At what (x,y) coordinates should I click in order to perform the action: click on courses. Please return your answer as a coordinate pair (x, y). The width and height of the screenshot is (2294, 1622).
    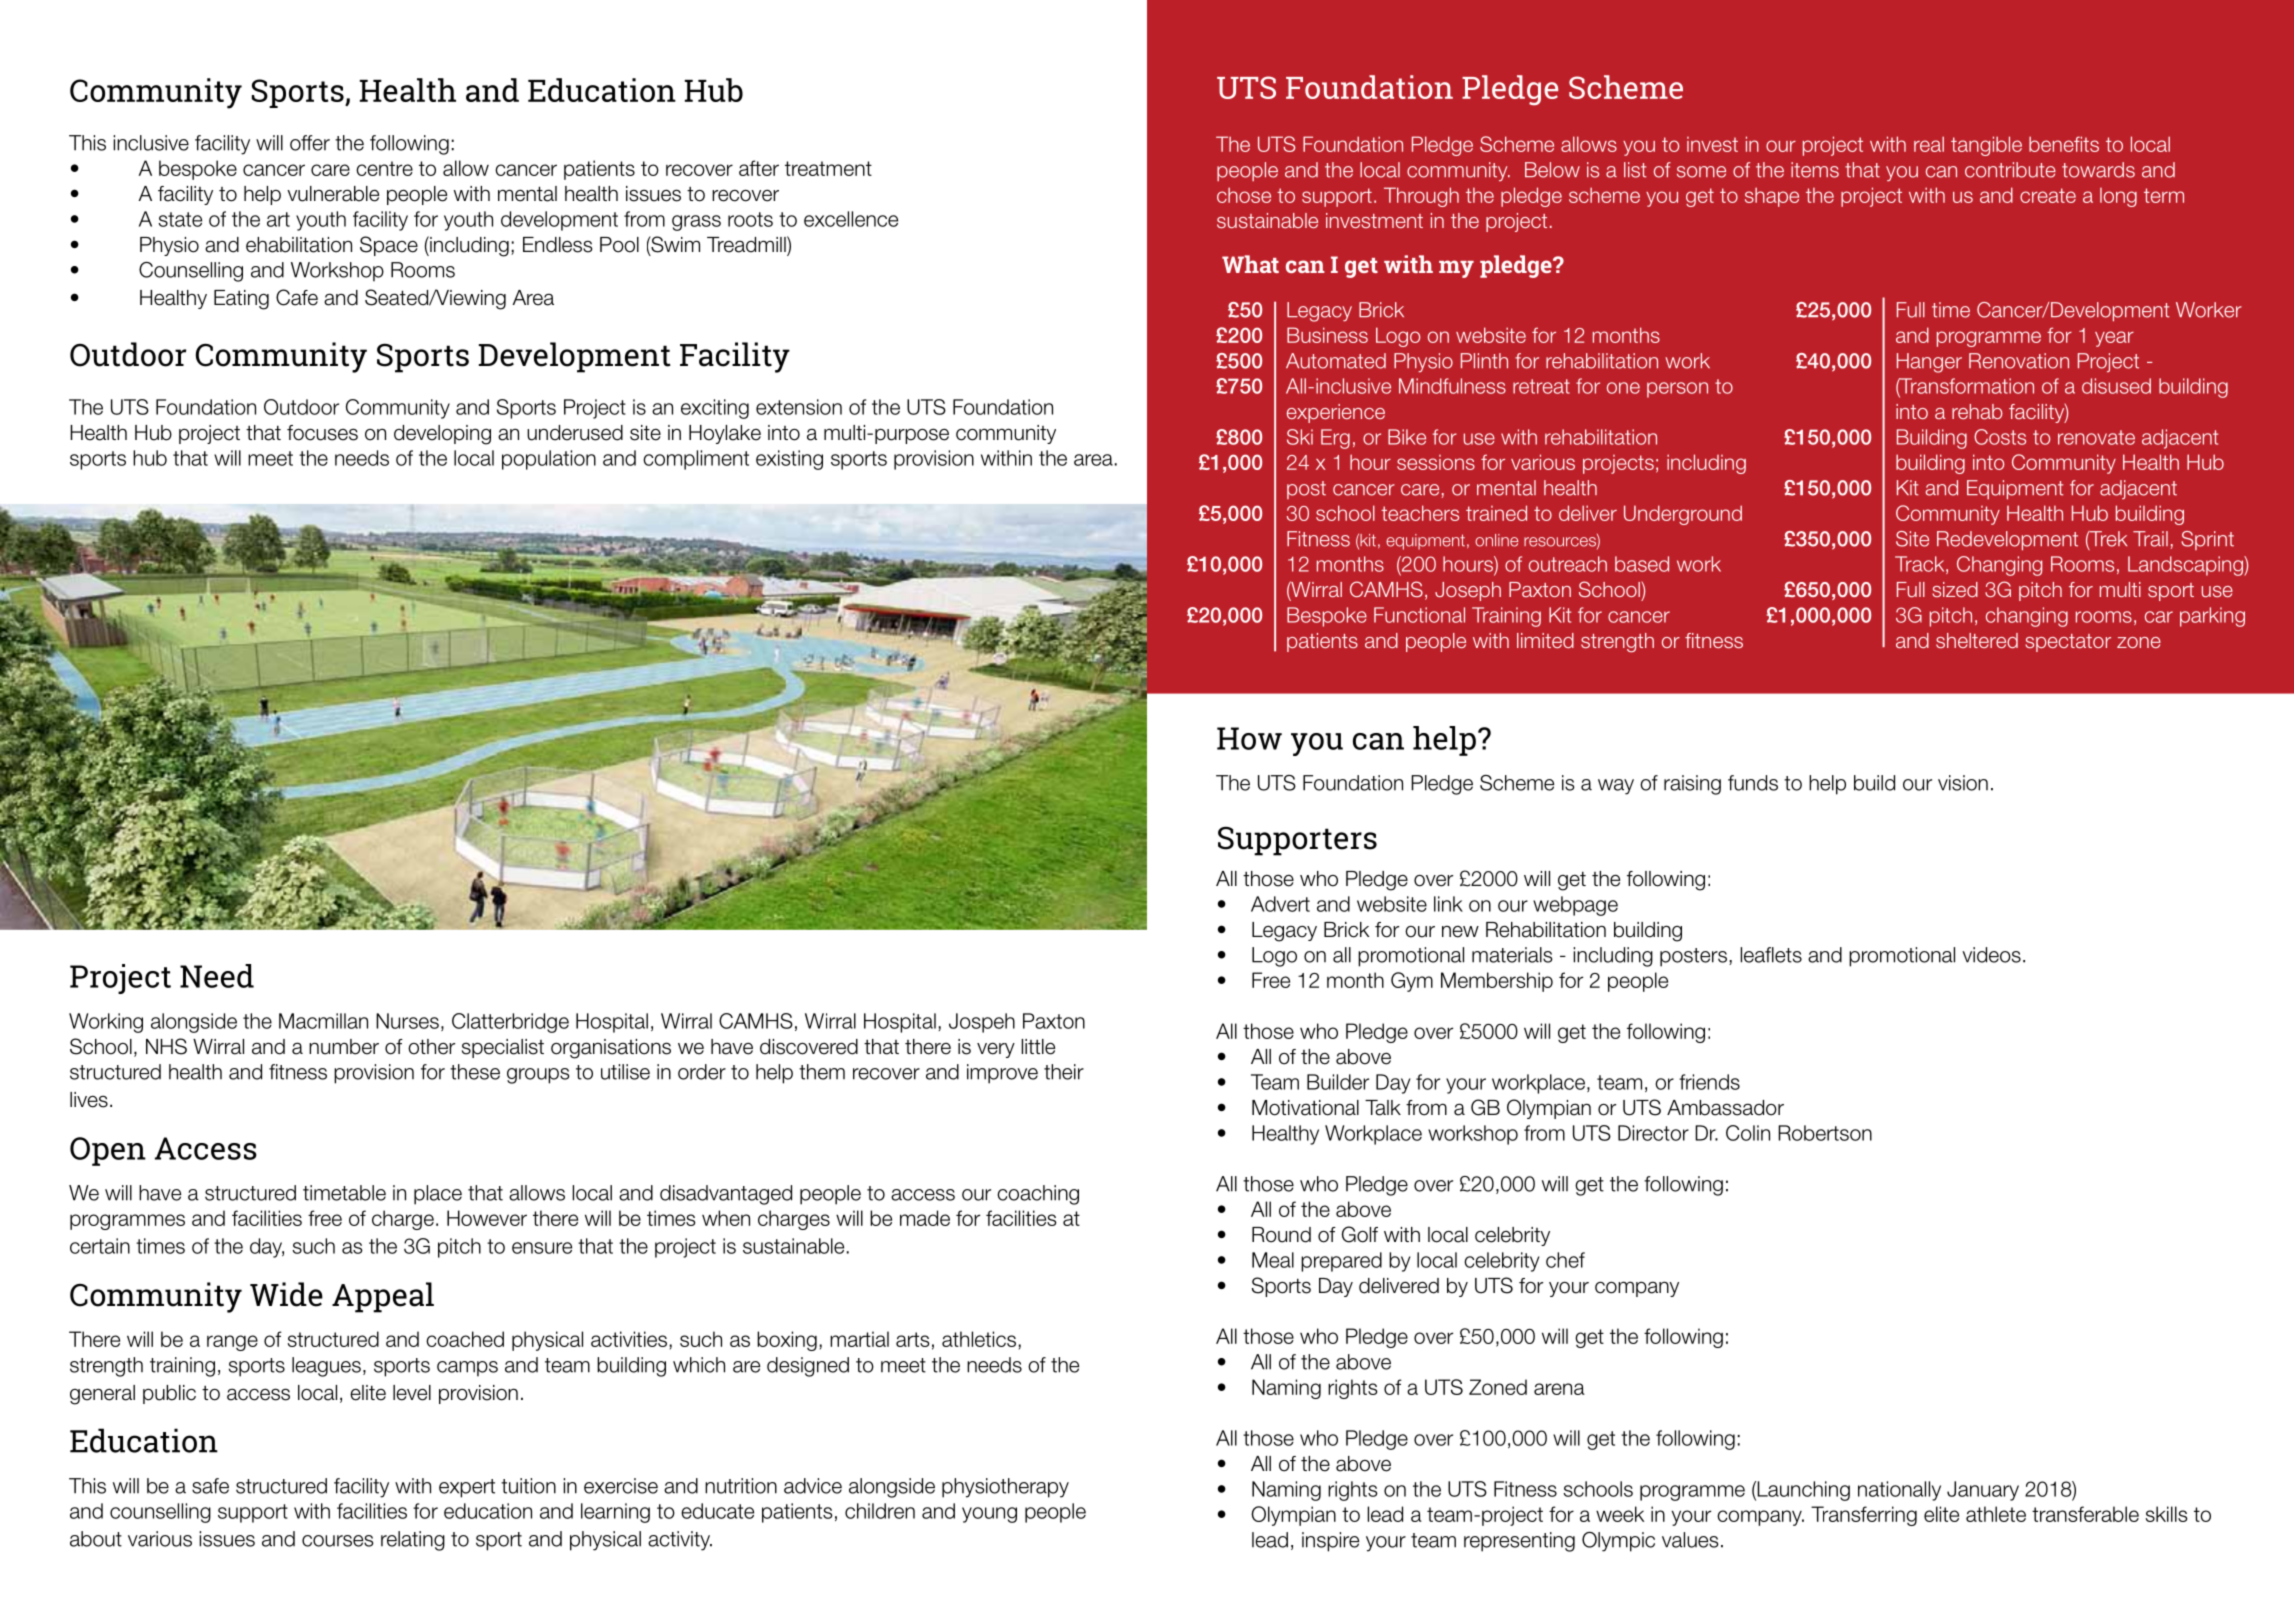
    Looking at the image, I should click on (338, 1541).
